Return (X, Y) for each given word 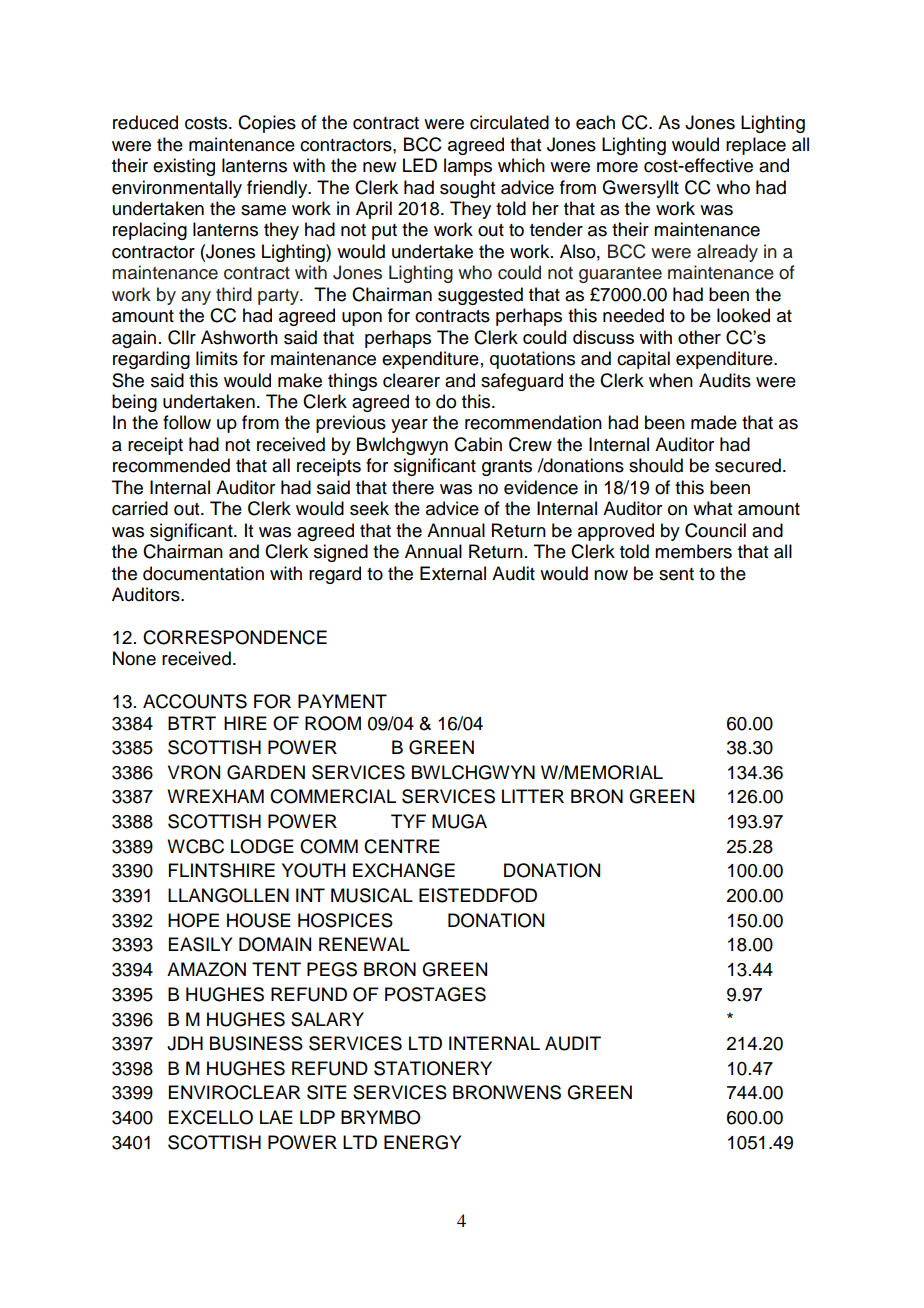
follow (187, 422)
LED (420, 165)
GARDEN (266, 772)
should (656, 465)
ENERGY (422, 1142)
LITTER (533, 796)
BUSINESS (256, 1043)
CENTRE (402, 846)
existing (184, 167)
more (617, 167)
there (413, 487)
